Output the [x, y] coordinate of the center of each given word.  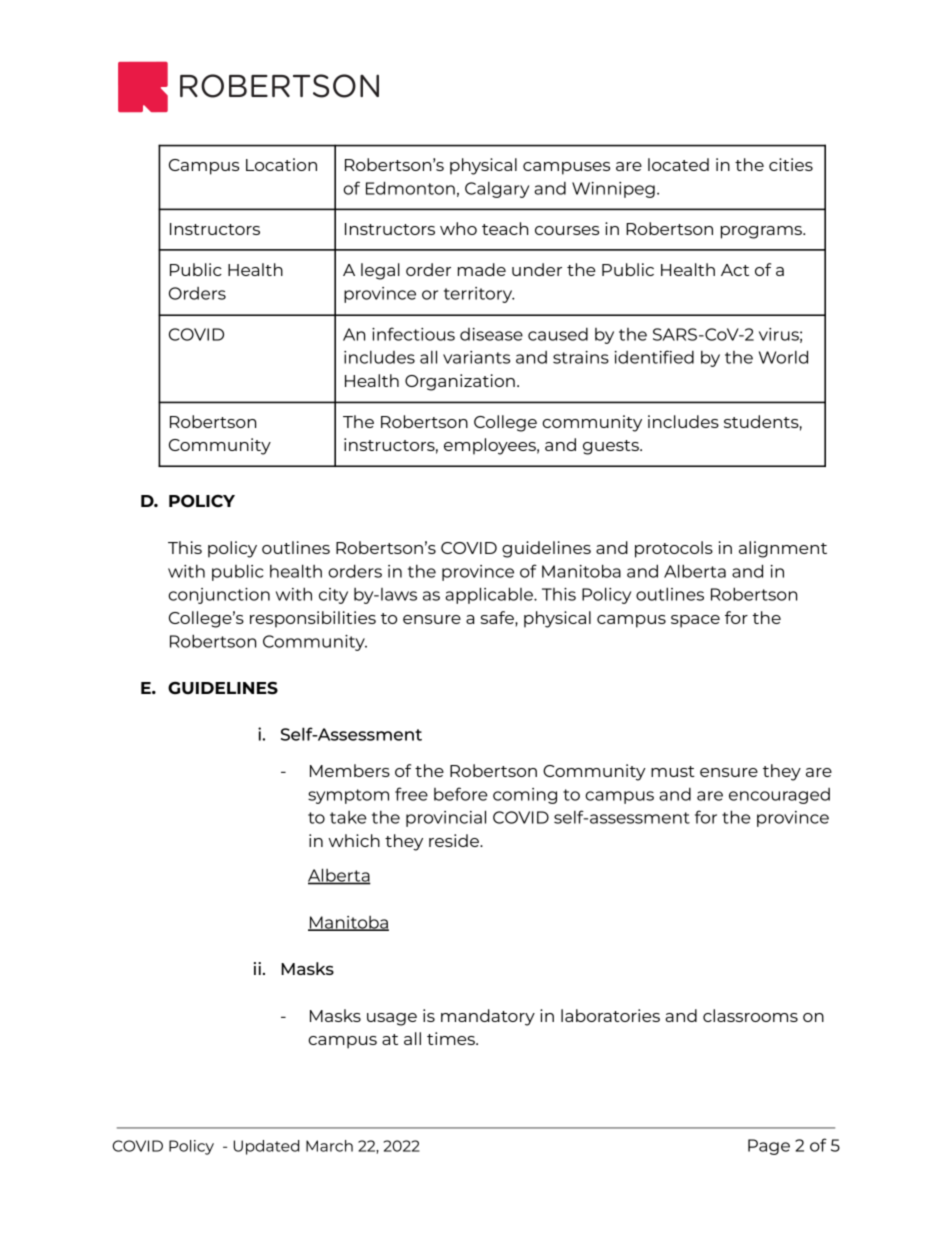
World [783, 357]
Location [281, 164]
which [354, 840]
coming [525, 796]
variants [476, 357]
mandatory [488, 1017]
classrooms [750, 1015]
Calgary [497, 190]
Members [350, 770]
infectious [413, 334]
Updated [267, 1147]
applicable [490, 595]
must [673, 771]
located [678, 164]
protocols [674, 549]
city [333, 596]
